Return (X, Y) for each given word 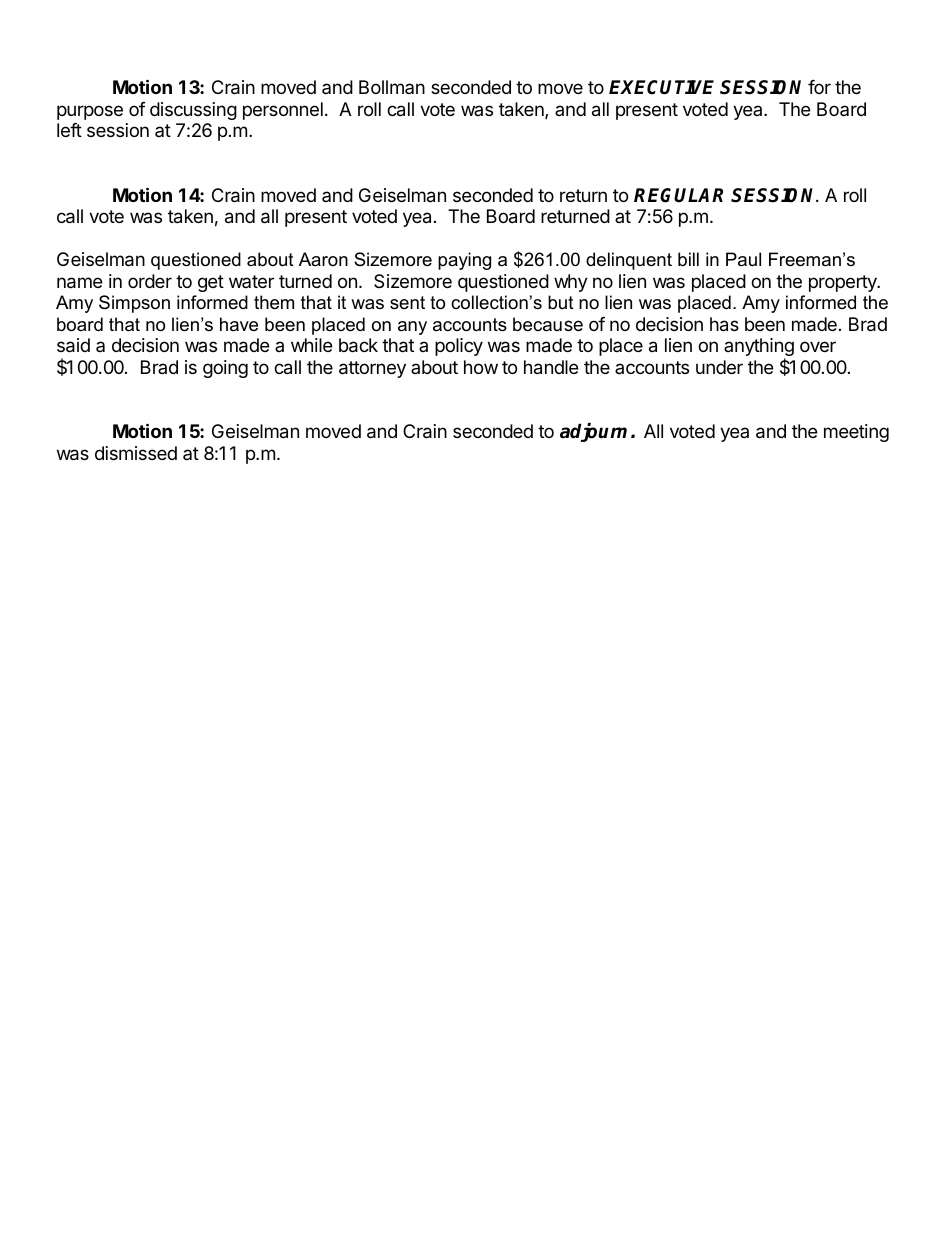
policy (459, 347)
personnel (283, 111)
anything (759, 348)
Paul (743, 259)
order (150, 281)
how (481, 367)
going (225, 369)
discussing (193, 111)
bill (688, 259)
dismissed (136, 453)
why (571, 283)
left (69, 130)
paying (464, 261)
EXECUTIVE (661, 87)
